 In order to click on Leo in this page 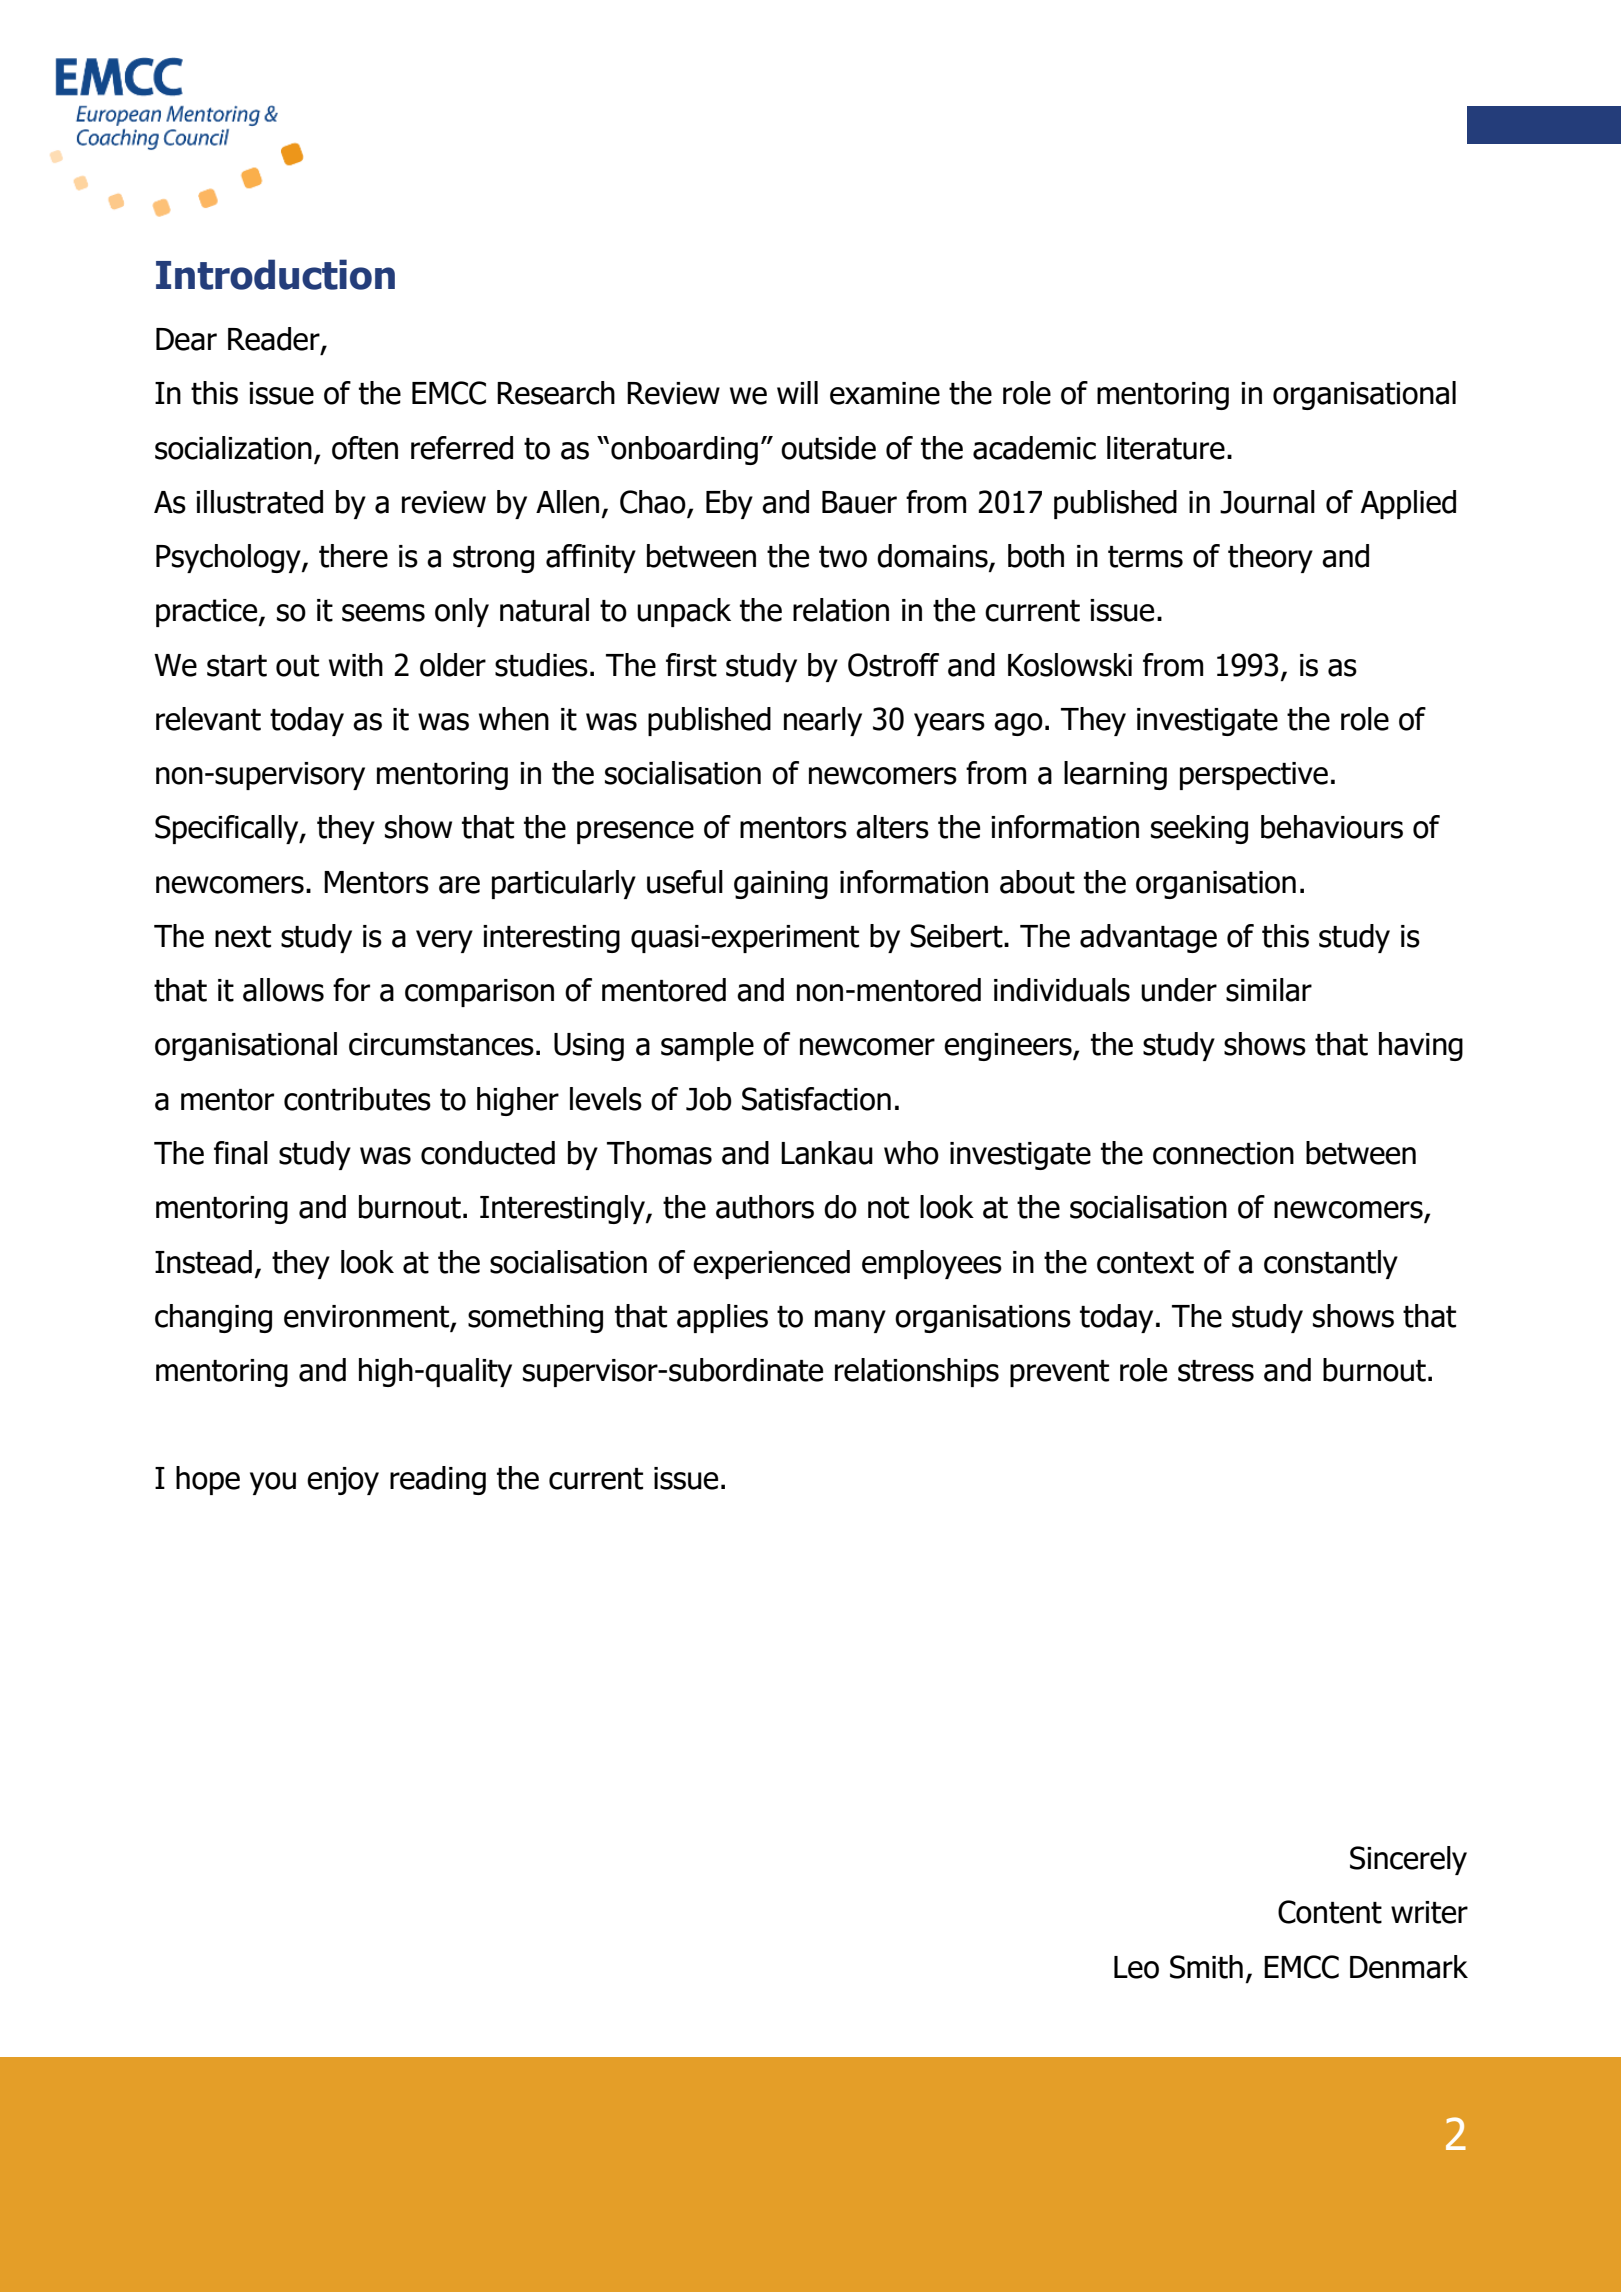, I will do `click(1136, 1967)`.
